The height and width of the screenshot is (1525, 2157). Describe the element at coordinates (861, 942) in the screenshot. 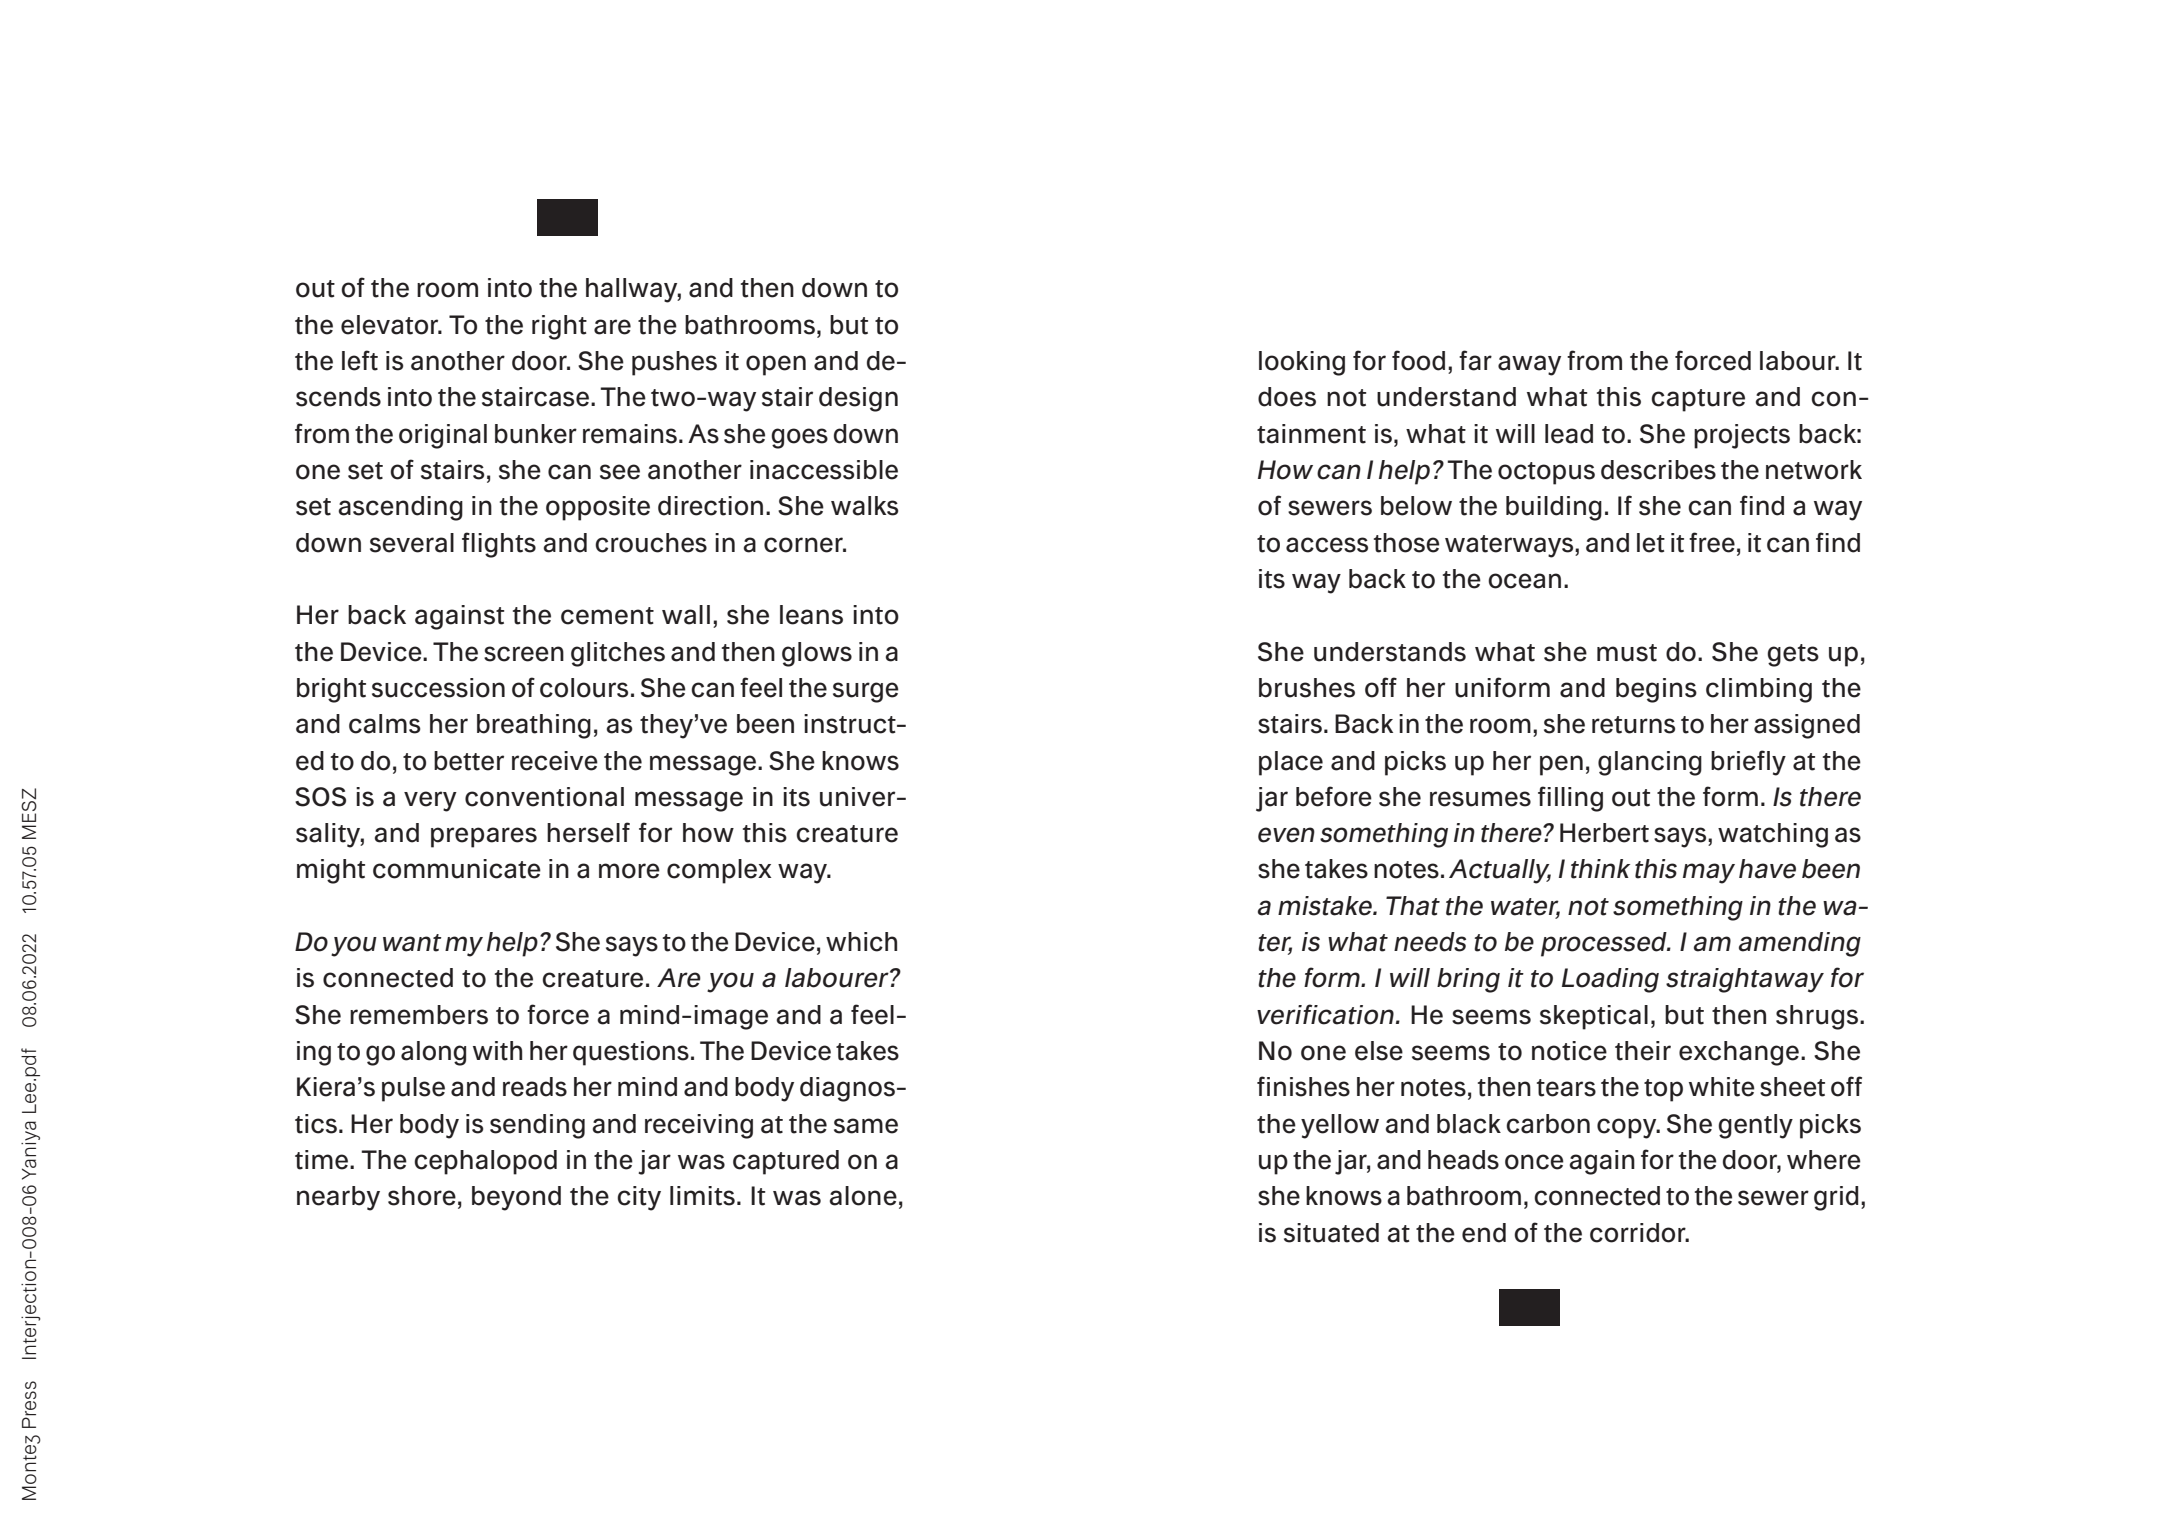

I see `which` at that location.
